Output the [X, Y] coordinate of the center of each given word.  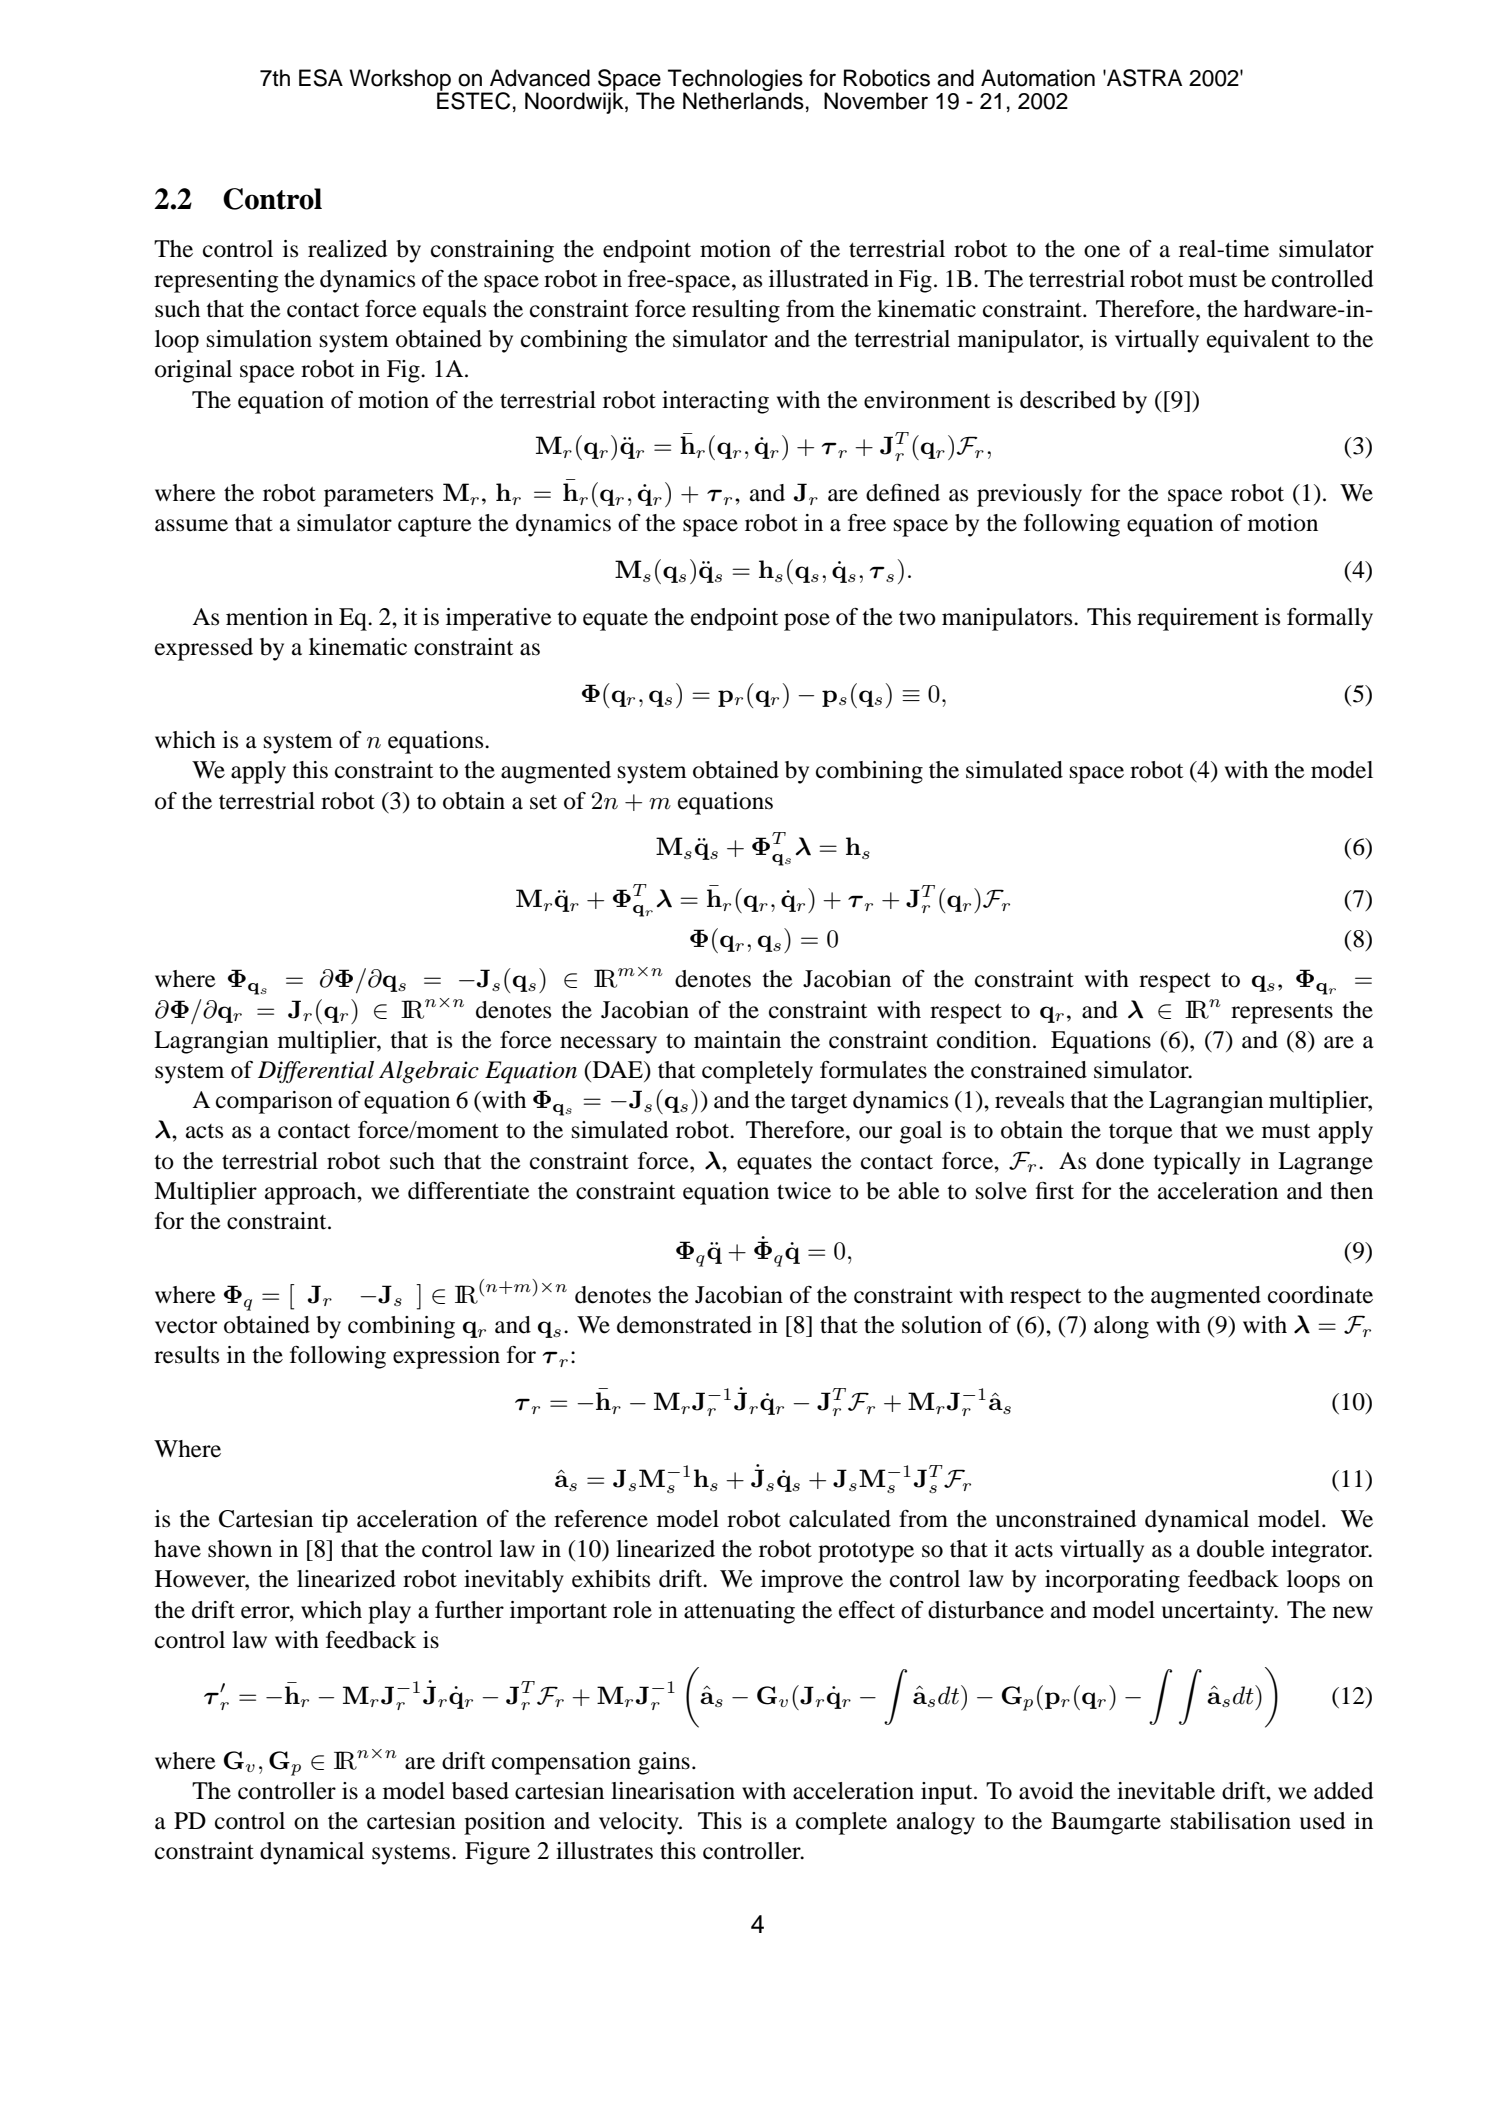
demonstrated [684, 1325]
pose [807, 622]
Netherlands [743, 100]
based [480, 1791]
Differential [316, 1072]
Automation [1038, 78]
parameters [378, 497]
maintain [737, 1040]
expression [446, 1357]
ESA [321, 78]
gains [664, 1763]
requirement [1198, 619]
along [1121, 1327]
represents [1282, 1014]
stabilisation [1231, 1821]
